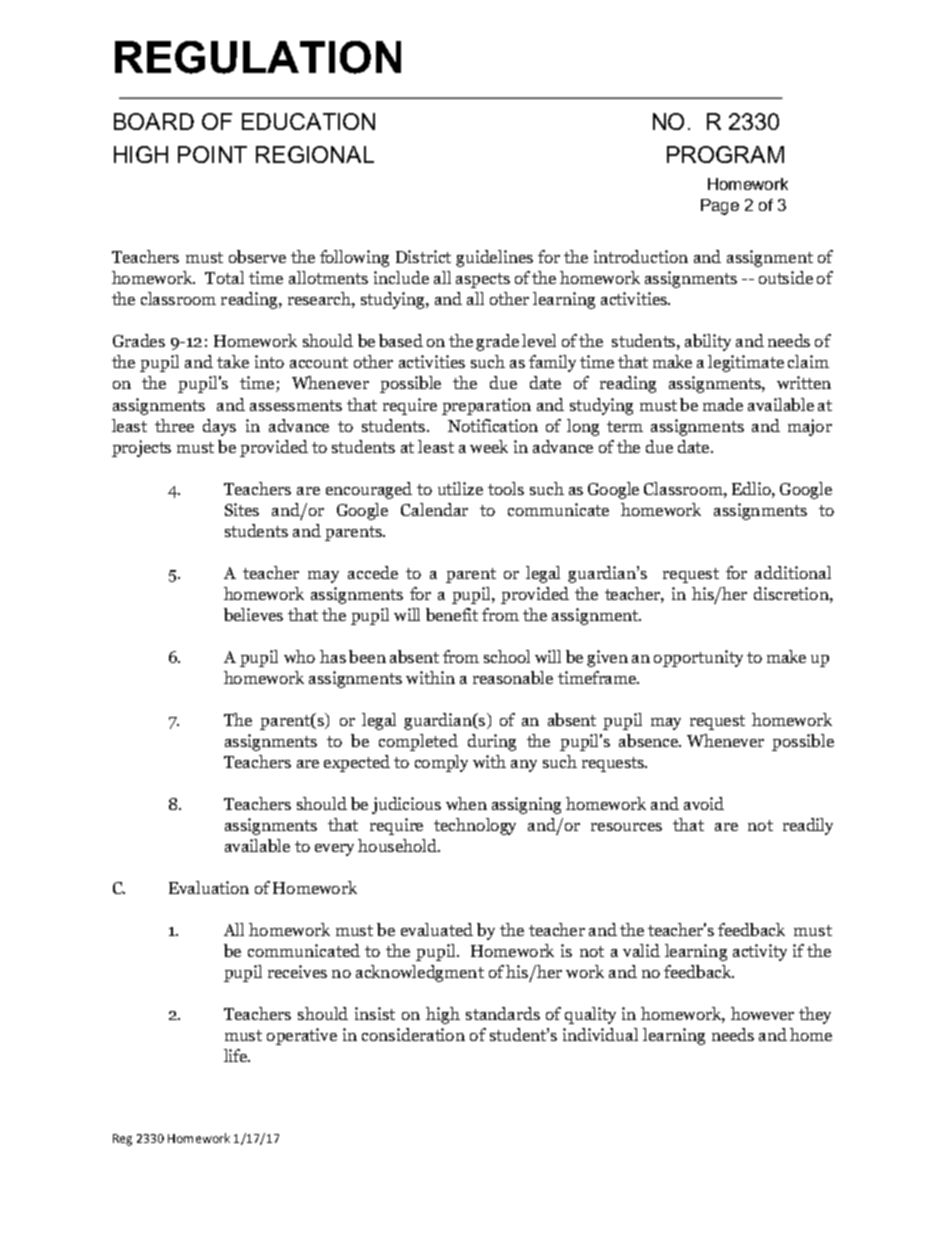  Describe the element at coordinates (475, 826) in the image. I see `technology` at that location.
